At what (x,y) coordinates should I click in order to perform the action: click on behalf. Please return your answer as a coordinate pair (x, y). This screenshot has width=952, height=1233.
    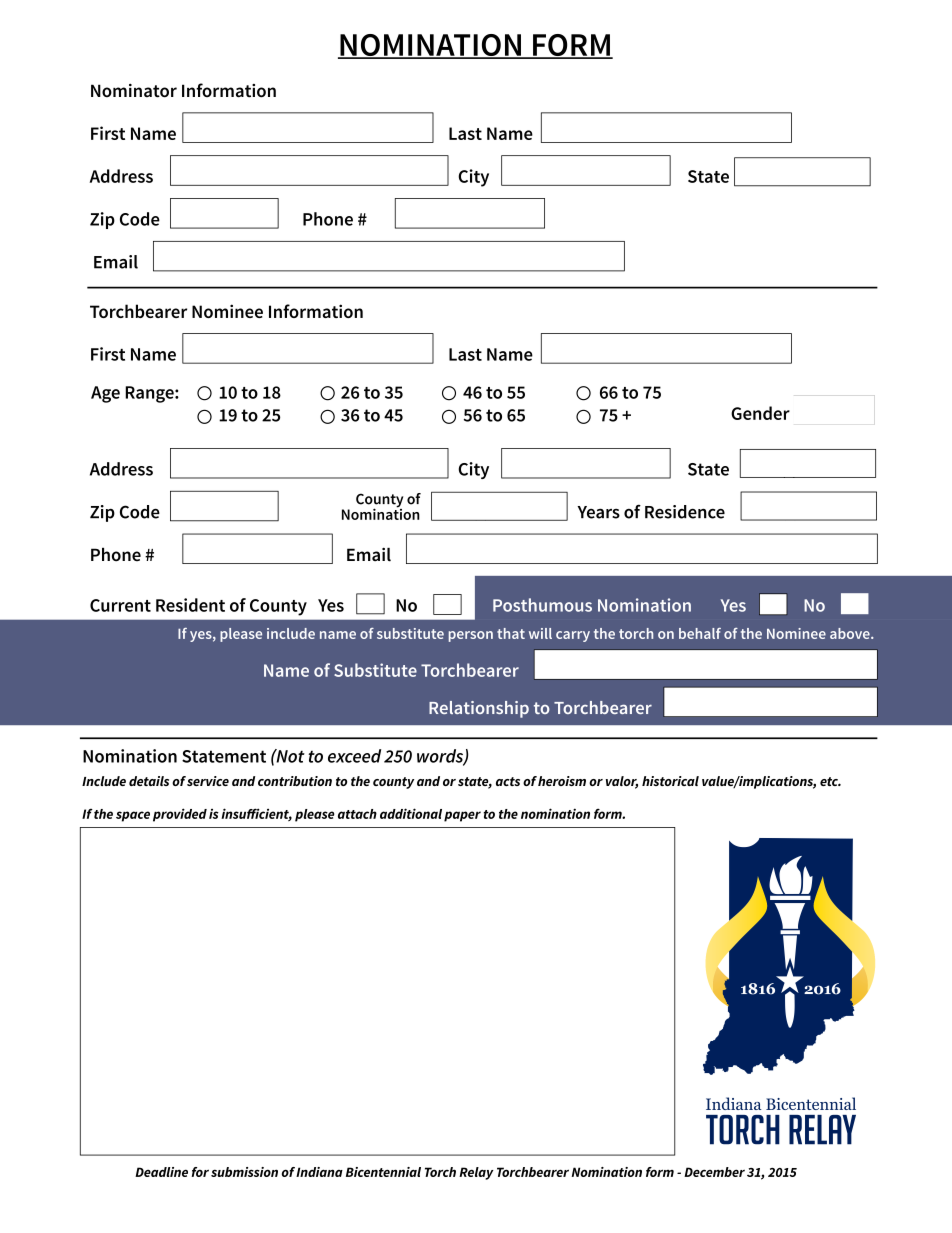
    Looking at the image, I should click on (700, 633).
